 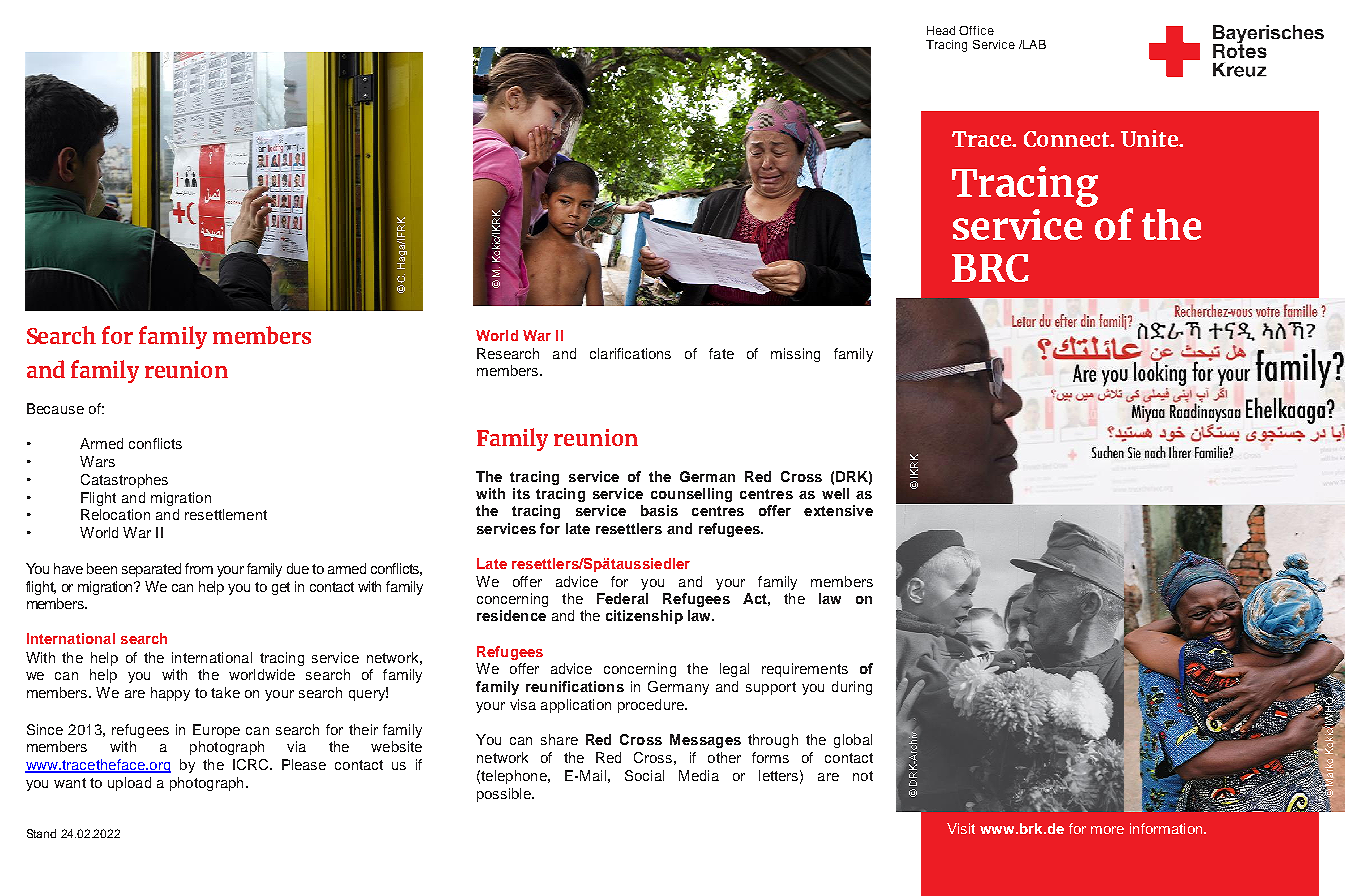 What do you see at coordinates (521, 493) in the document?
I see `its` at bounding box center [521, 493].
